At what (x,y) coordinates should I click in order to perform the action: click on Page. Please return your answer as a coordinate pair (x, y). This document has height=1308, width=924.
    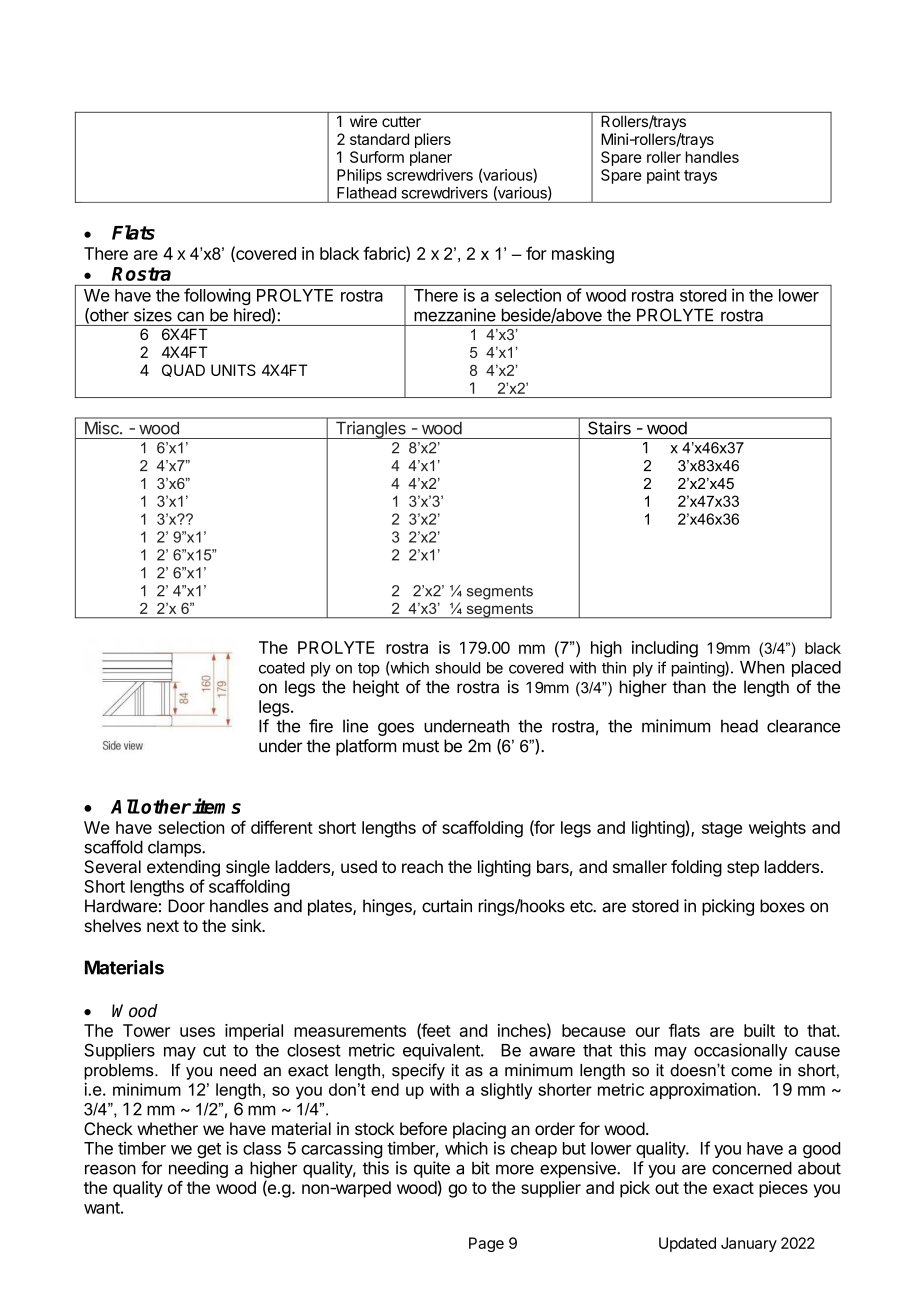
    Looking at the image, I should click on (486, 1244).
